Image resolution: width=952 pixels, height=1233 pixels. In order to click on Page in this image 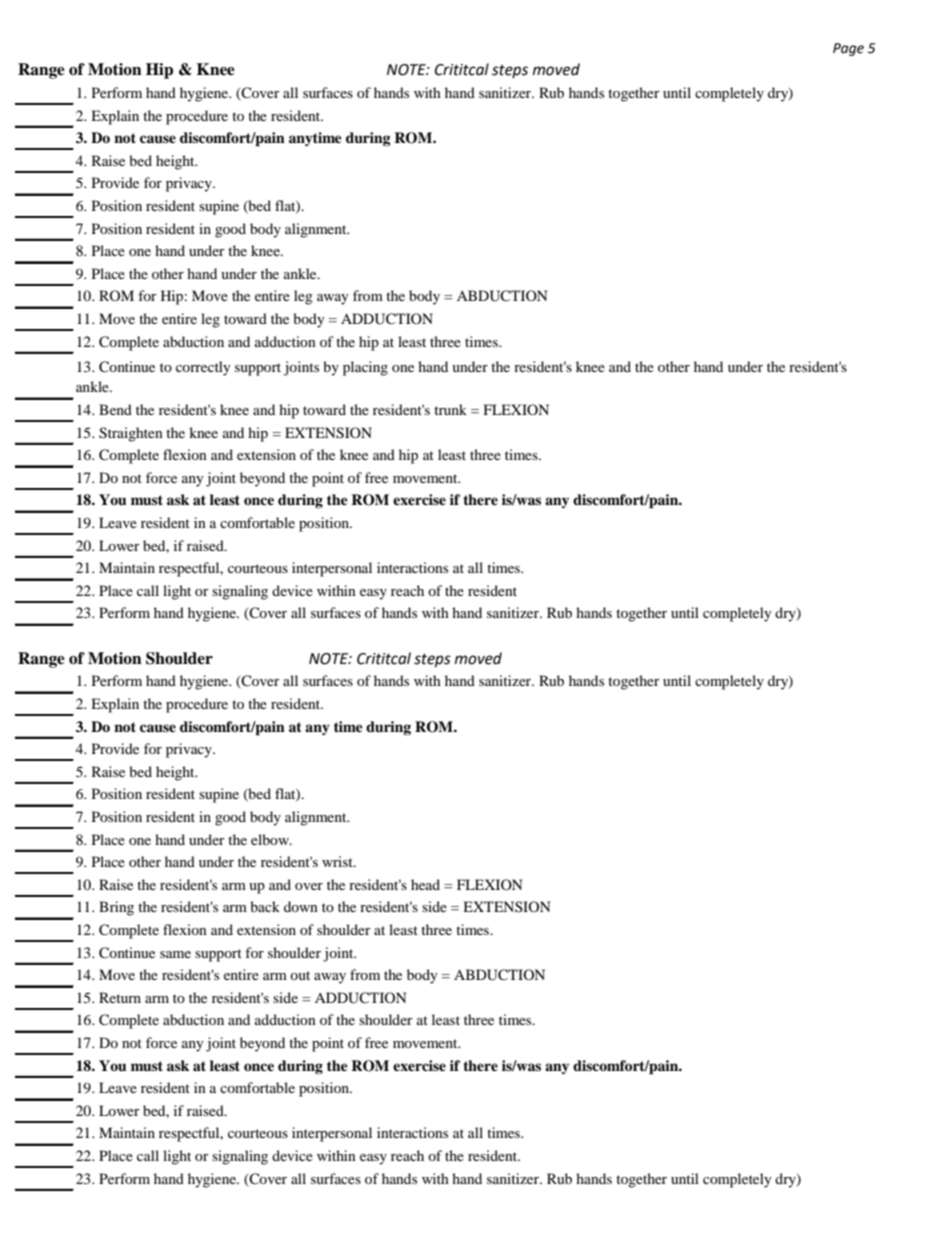, I will do `click(848, 49)`.
